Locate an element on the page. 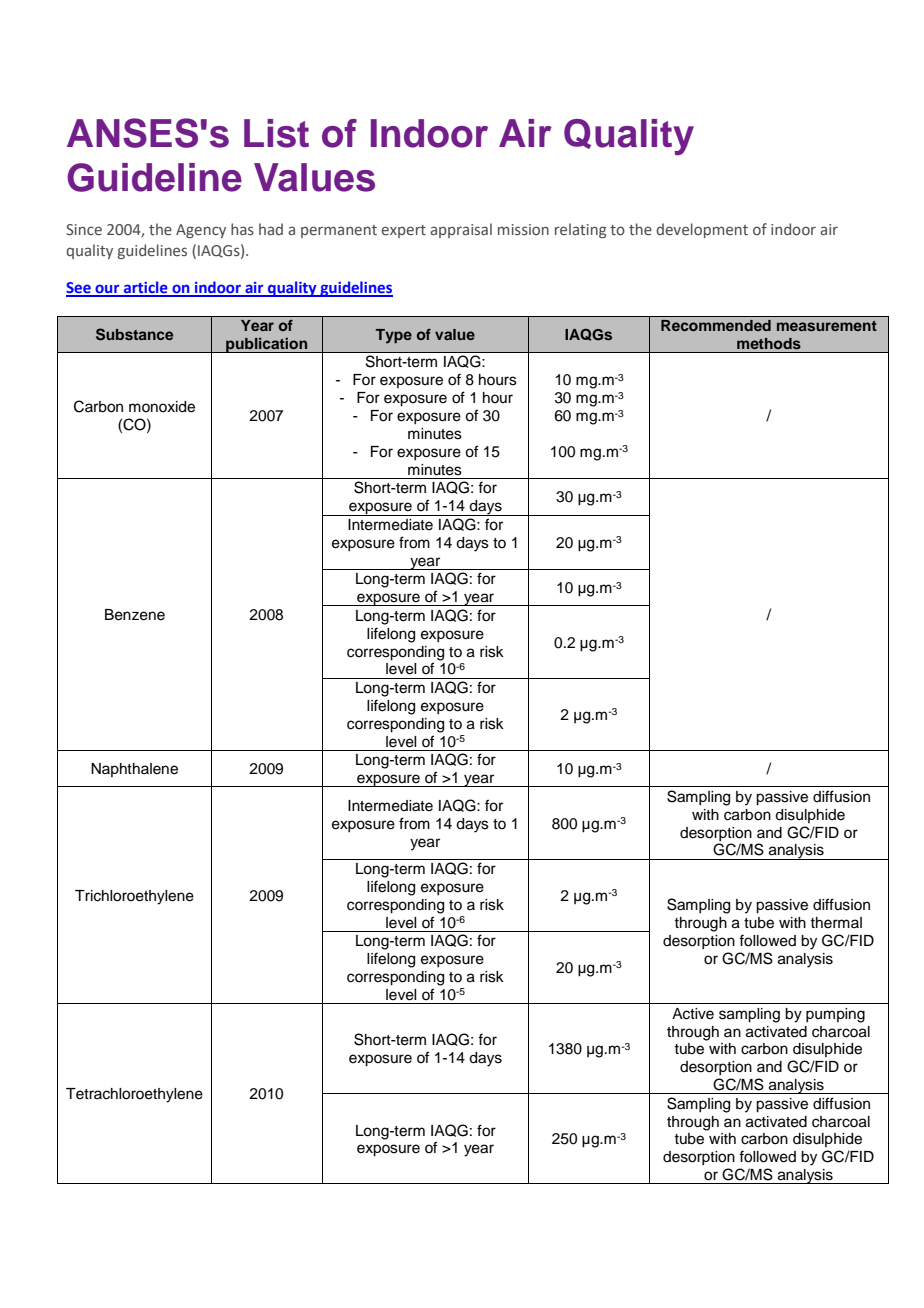  appraisal is located at coordinates (461, 230).
